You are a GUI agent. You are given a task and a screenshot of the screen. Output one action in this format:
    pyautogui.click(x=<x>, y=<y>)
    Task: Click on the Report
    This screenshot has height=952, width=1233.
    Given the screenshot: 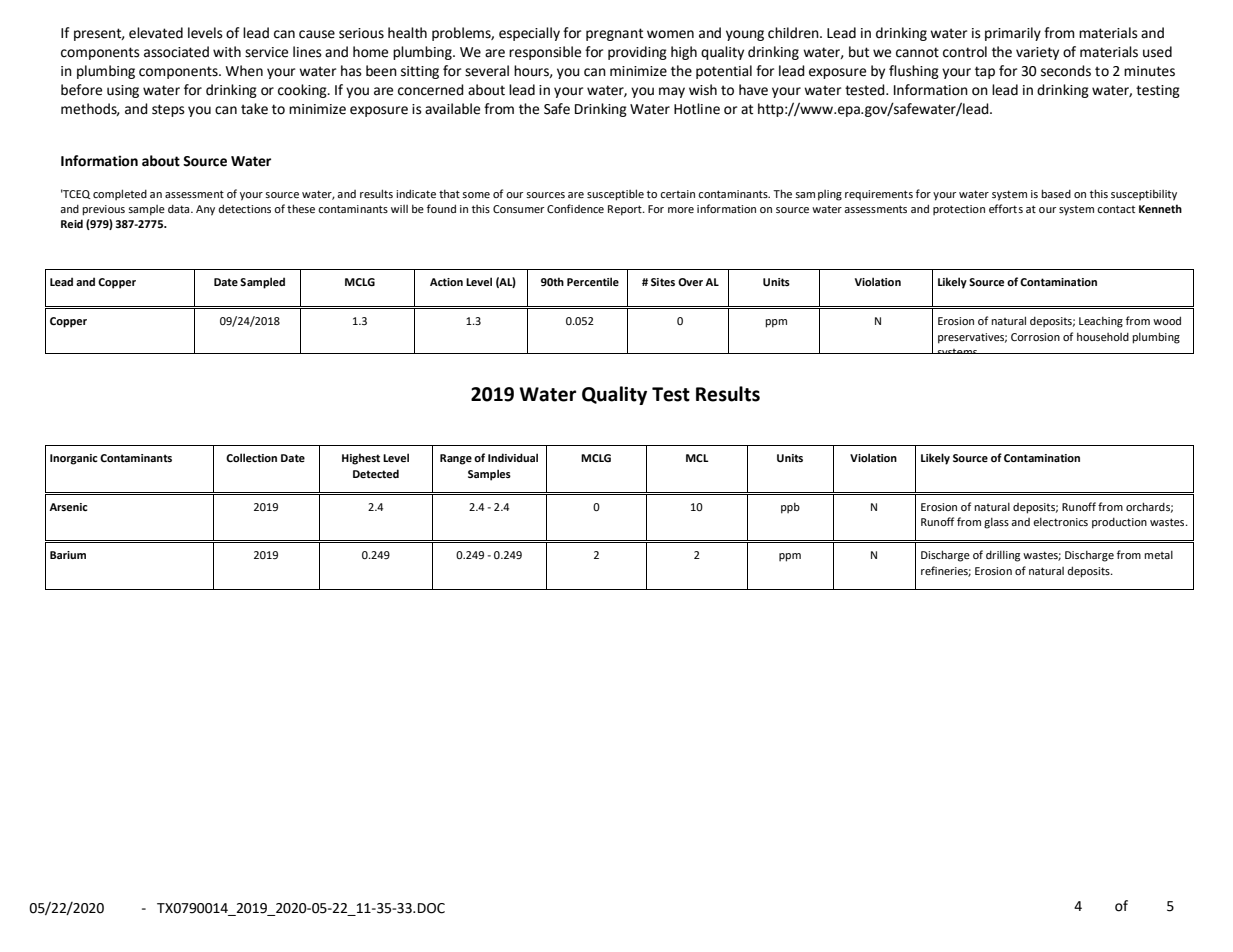 What is the action you would take?
    pyautogui.click(x=626, y=210)
